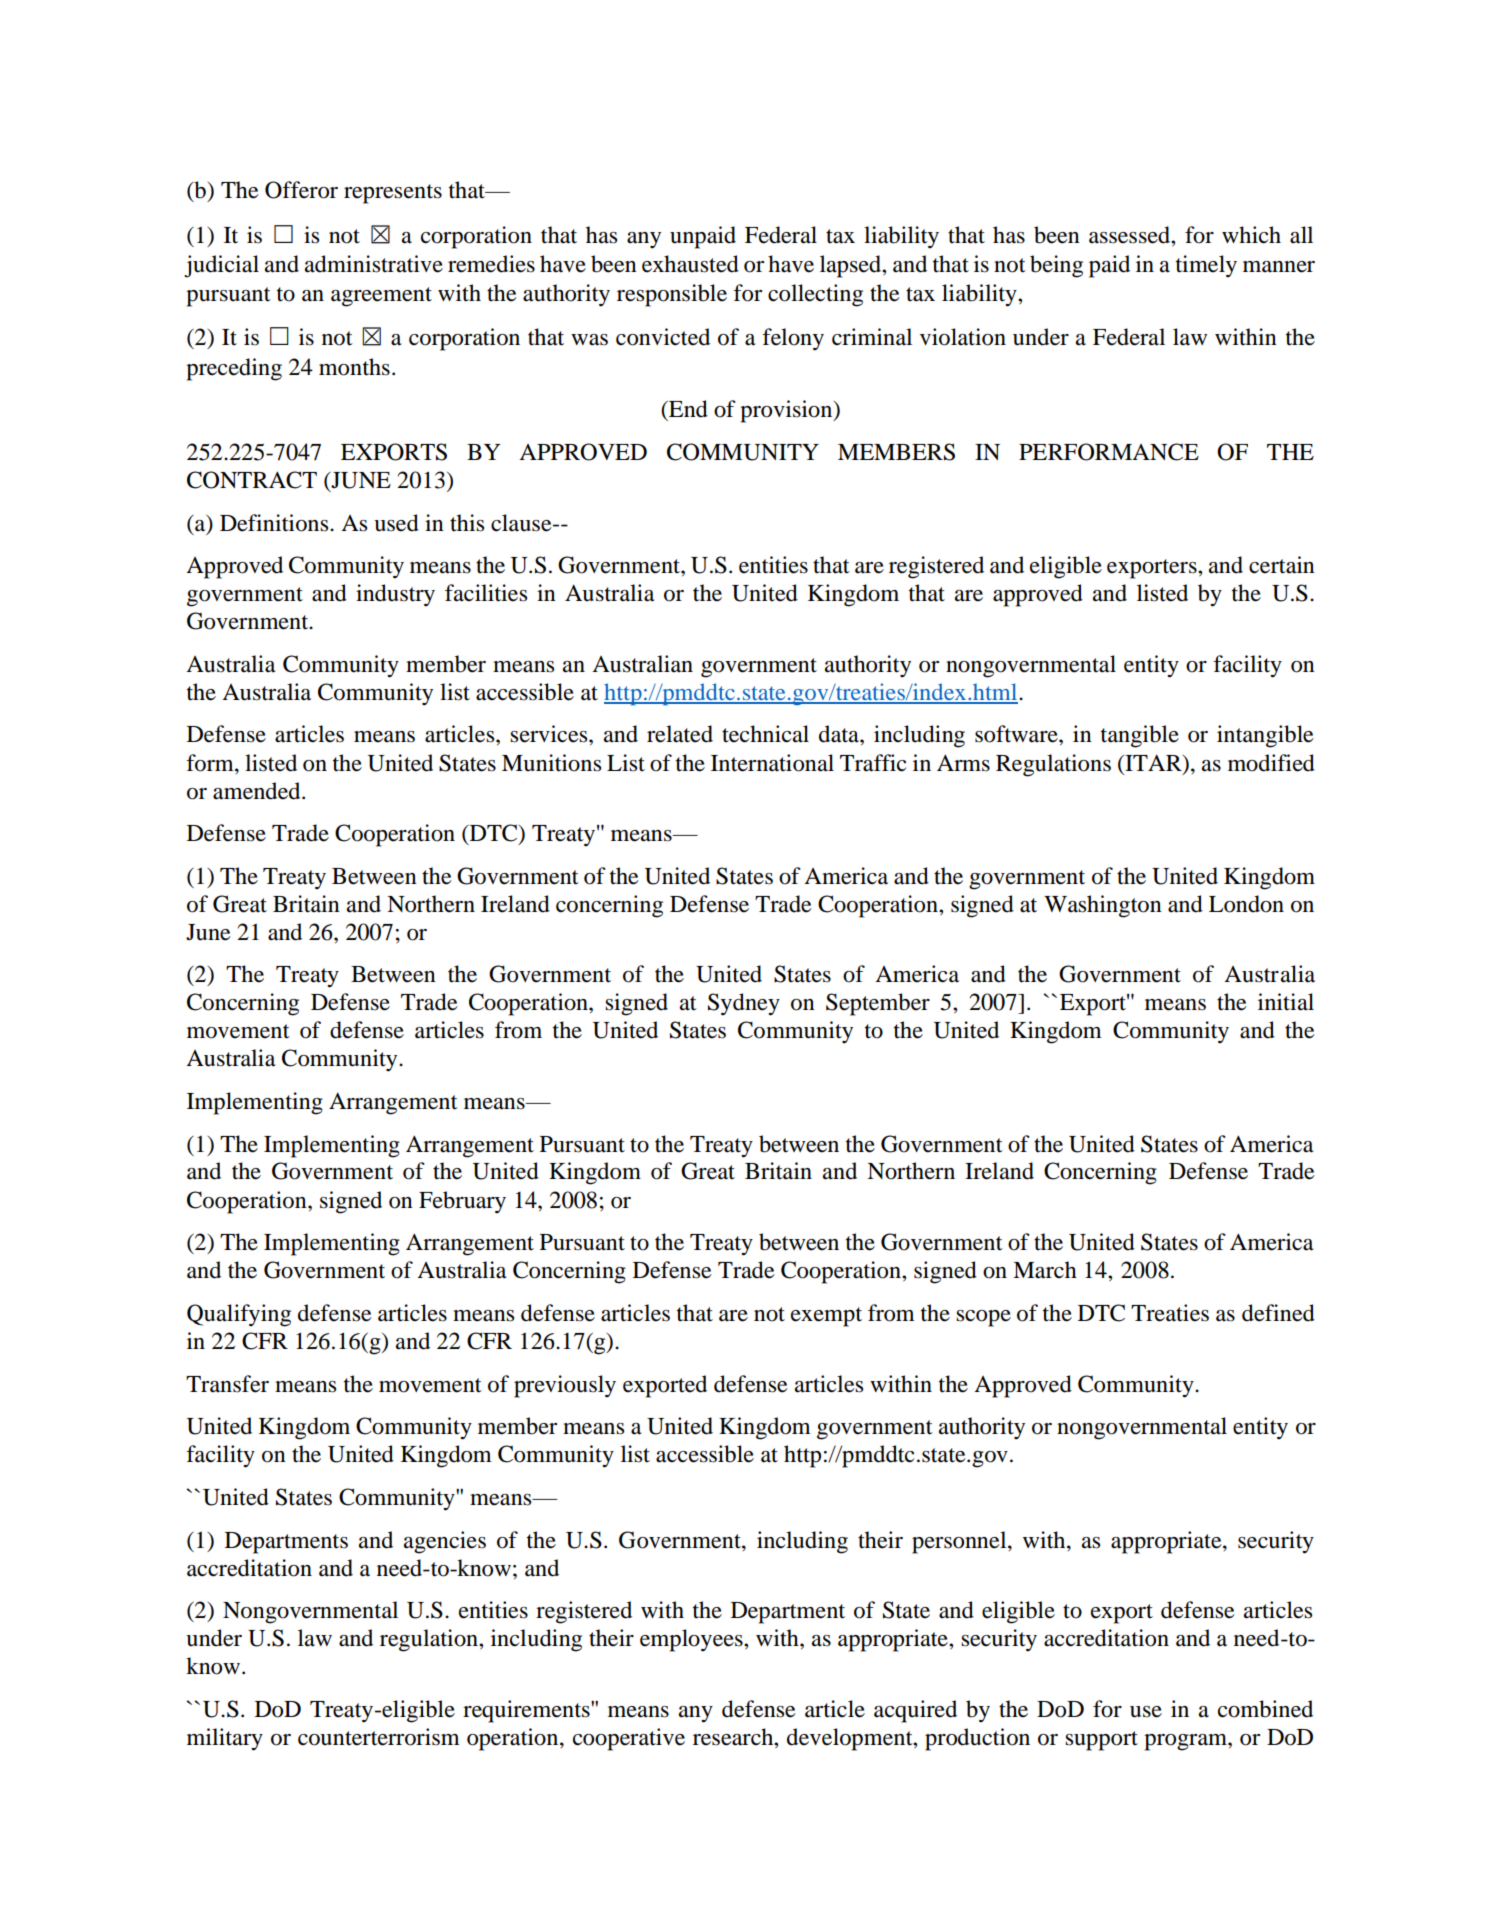 The image size is (1490, 1929). I want to click on Washington, so click(1103, 906).
